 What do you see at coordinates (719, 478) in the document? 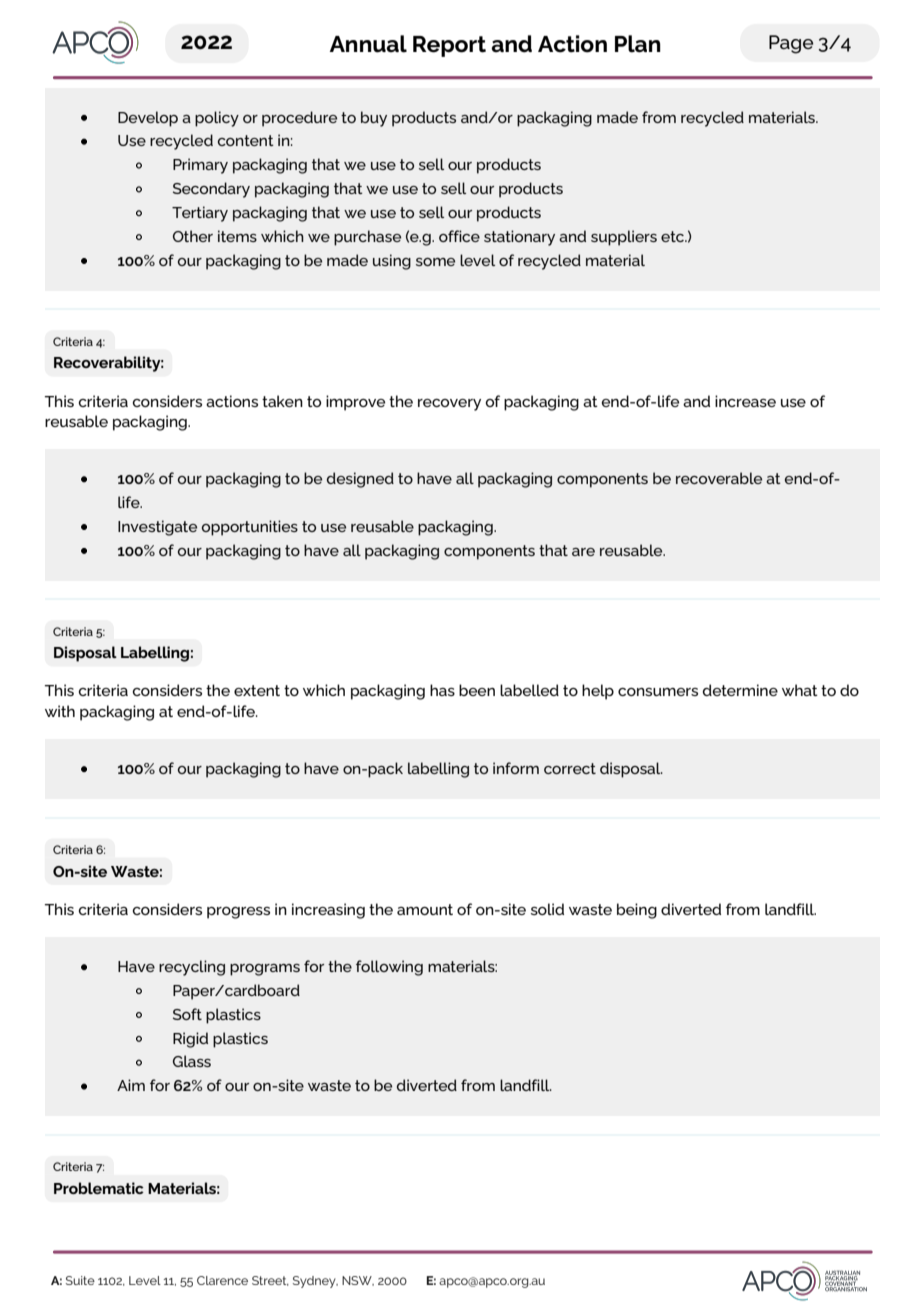
I see `recoverable` at bounding box center [719, 478].
